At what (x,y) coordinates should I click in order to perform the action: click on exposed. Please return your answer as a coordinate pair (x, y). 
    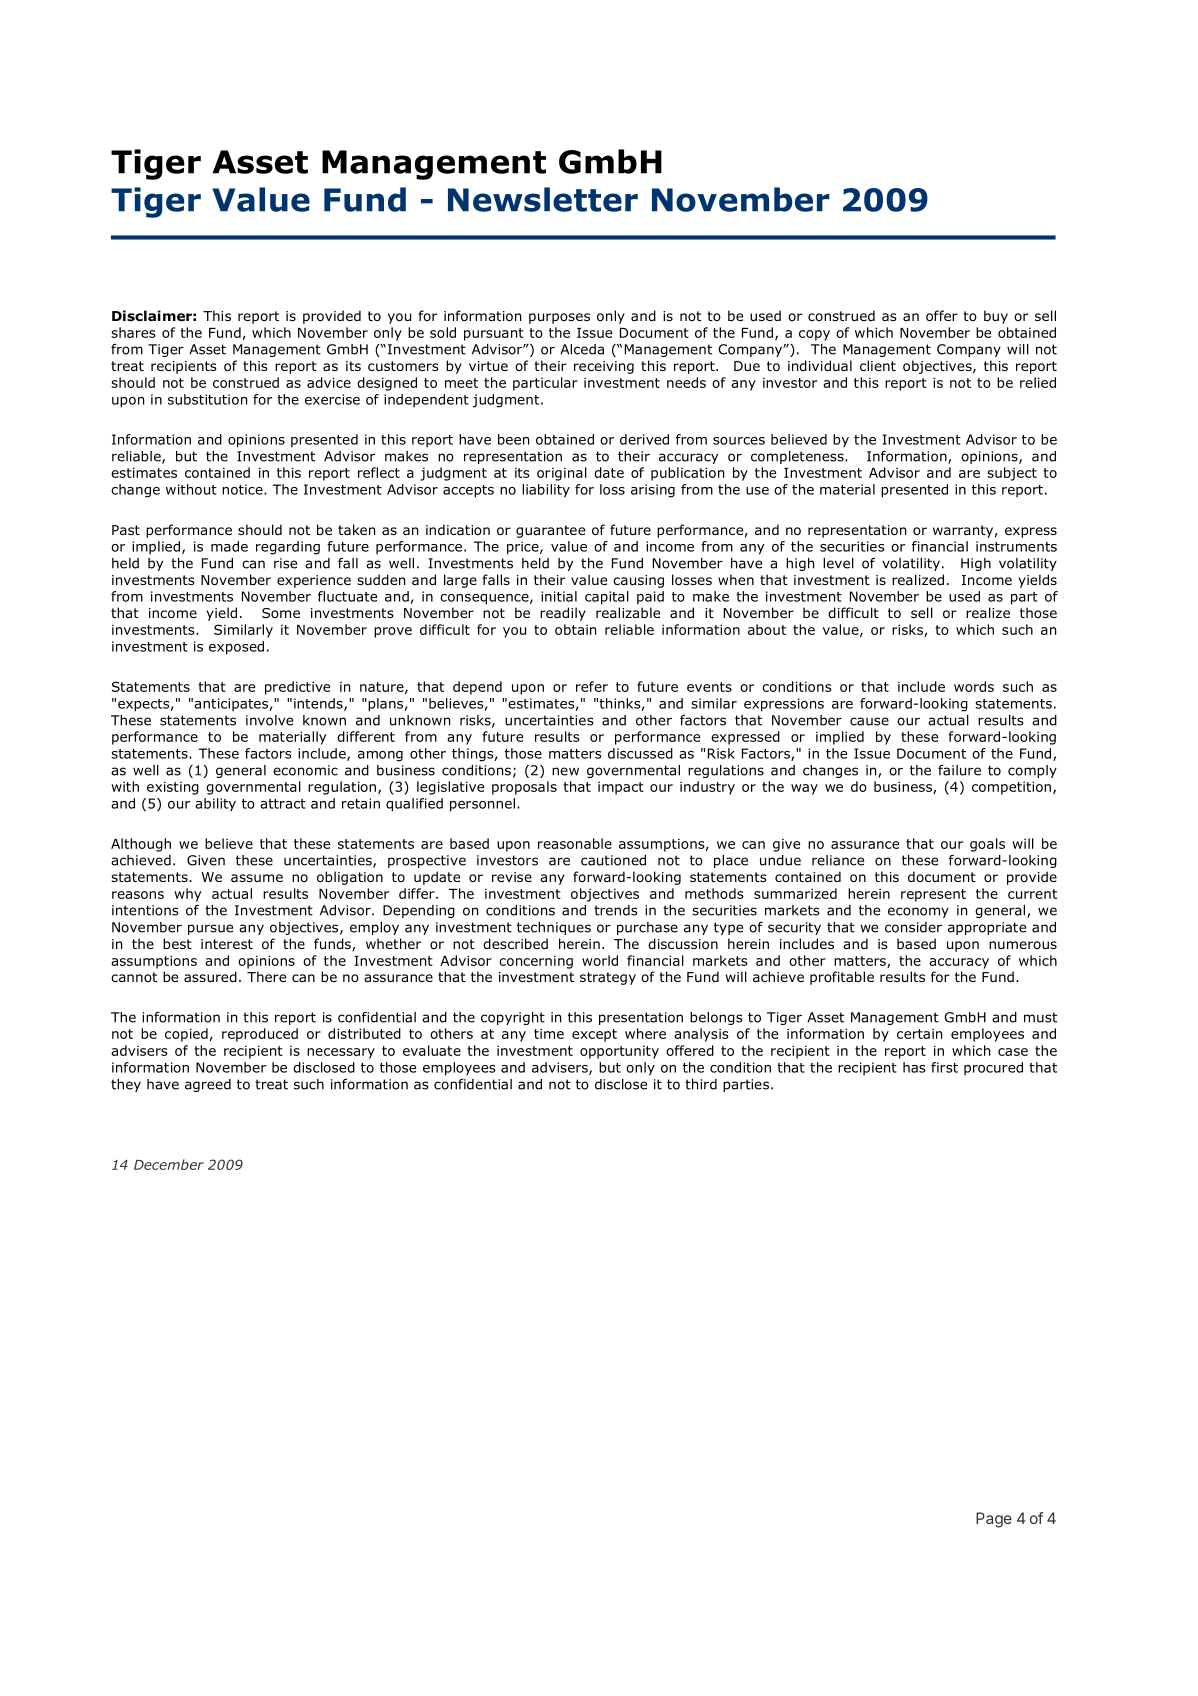
    Looking at the image, I should click on (236, 648).
